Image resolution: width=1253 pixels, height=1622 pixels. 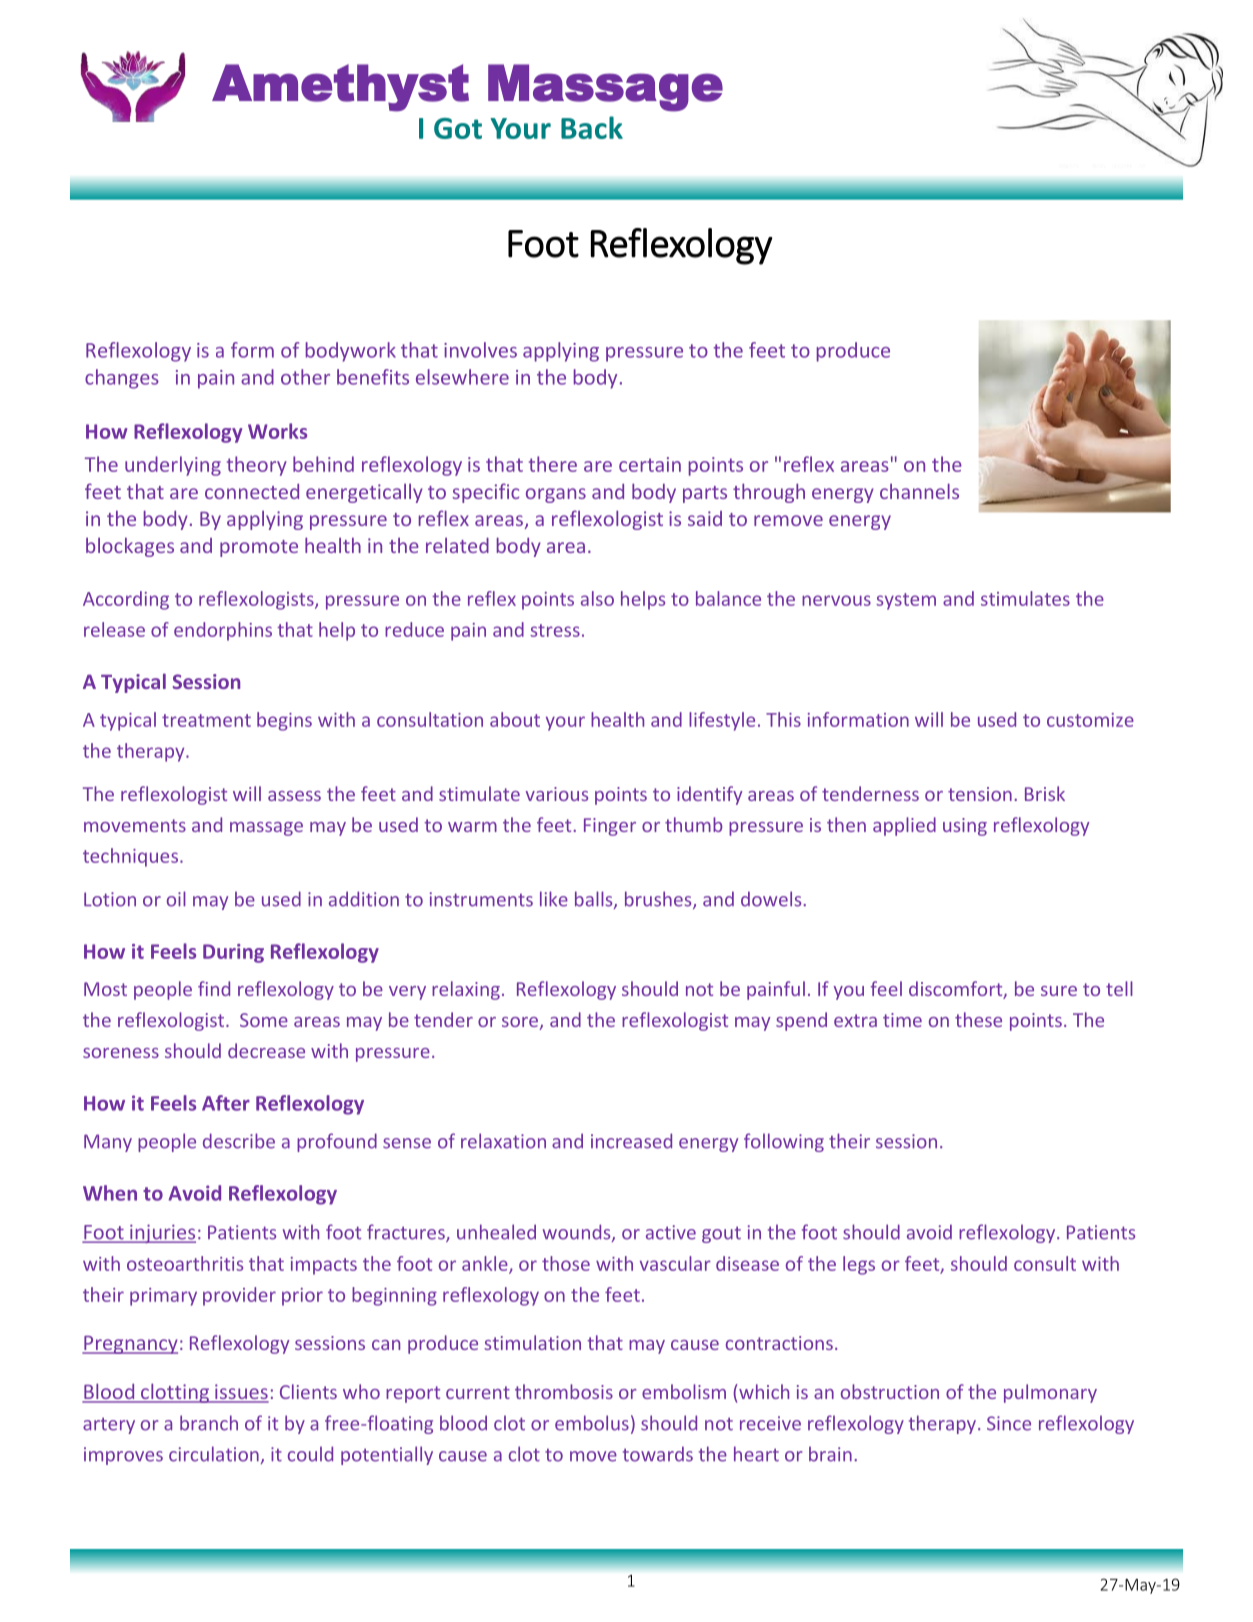 What do you see at coordinates (592, 127) in the image?
I see `Back` at bounding box center [592, 127].
